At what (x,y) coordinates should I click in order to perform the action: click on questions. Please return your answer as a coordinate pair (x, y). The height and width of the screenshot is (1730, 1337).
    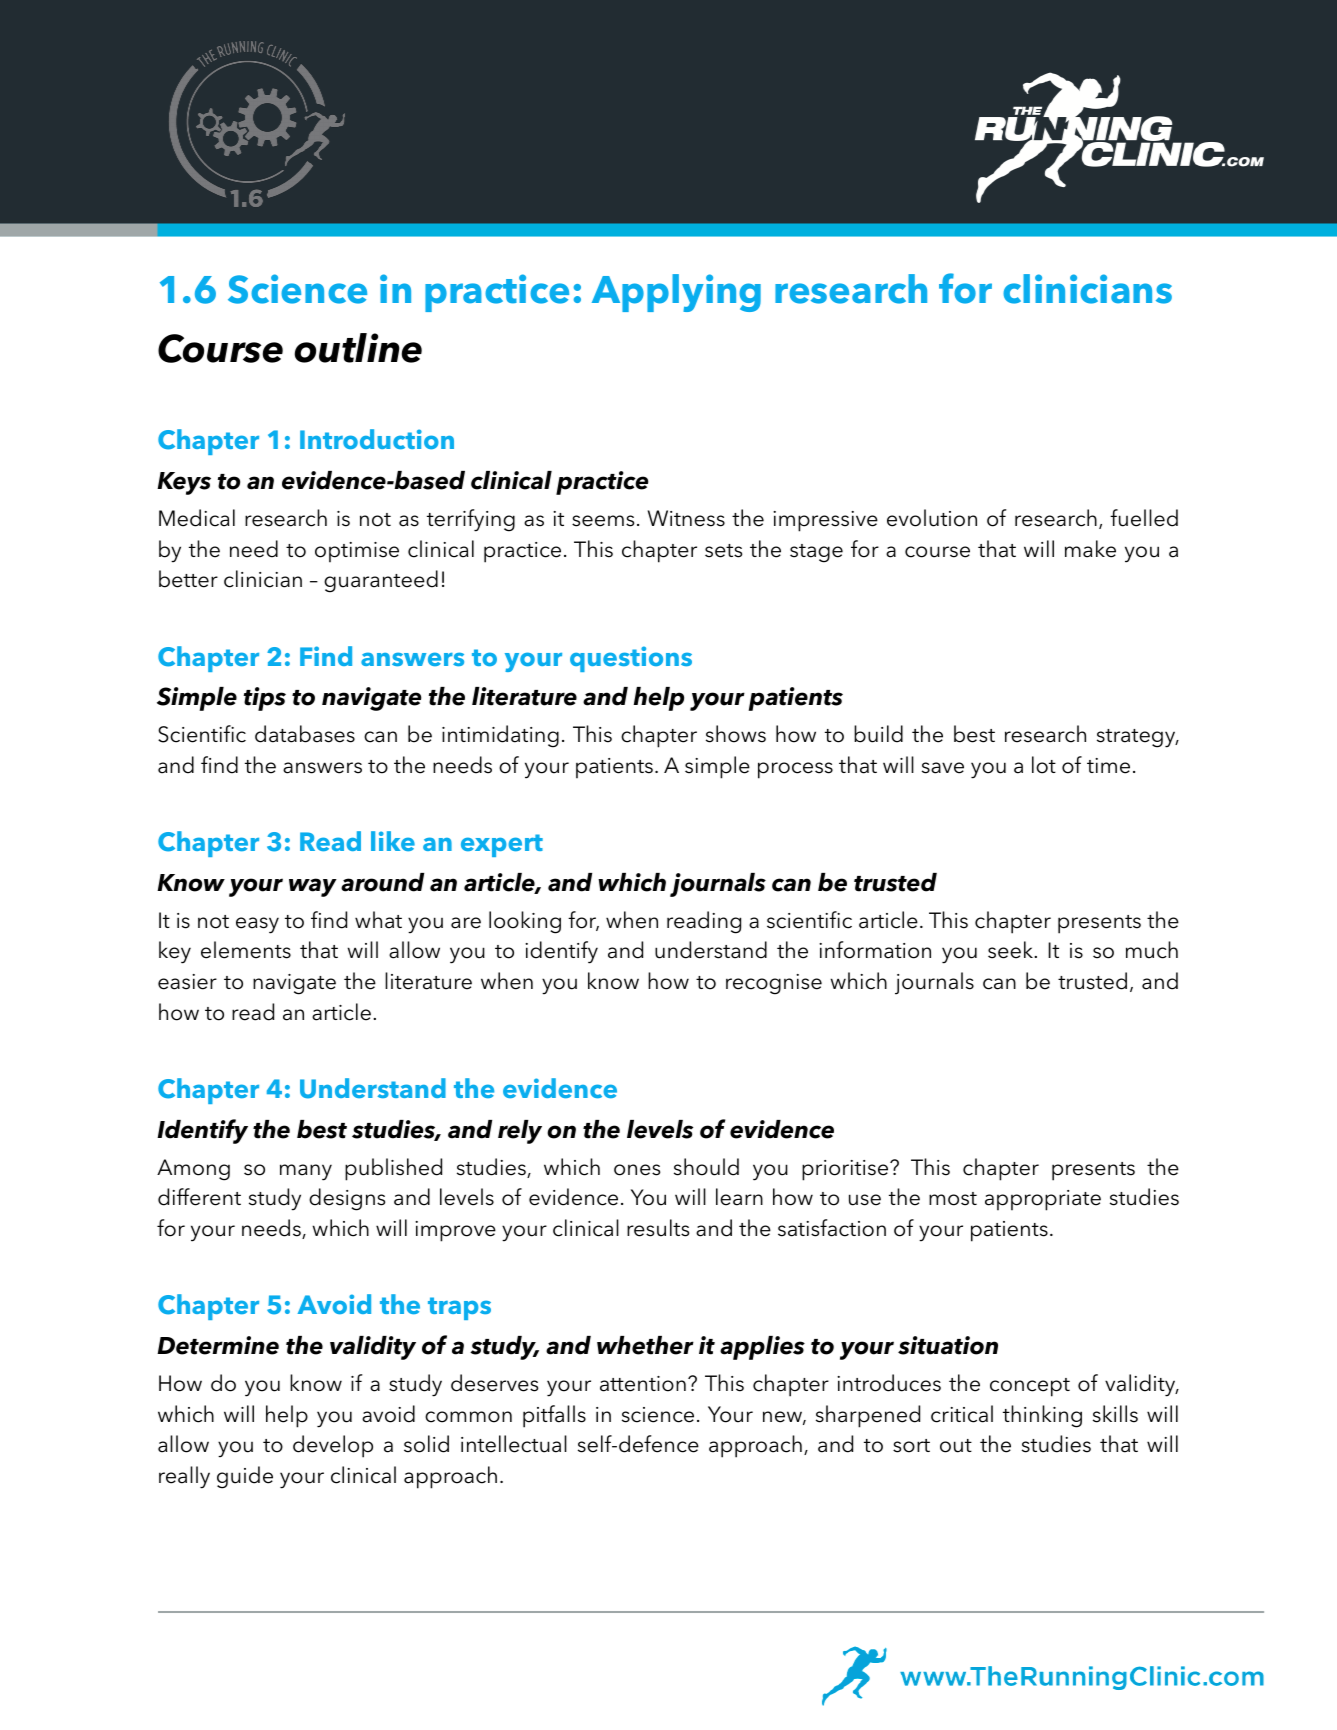
    Looking at the image, I should click on (631, 659).
